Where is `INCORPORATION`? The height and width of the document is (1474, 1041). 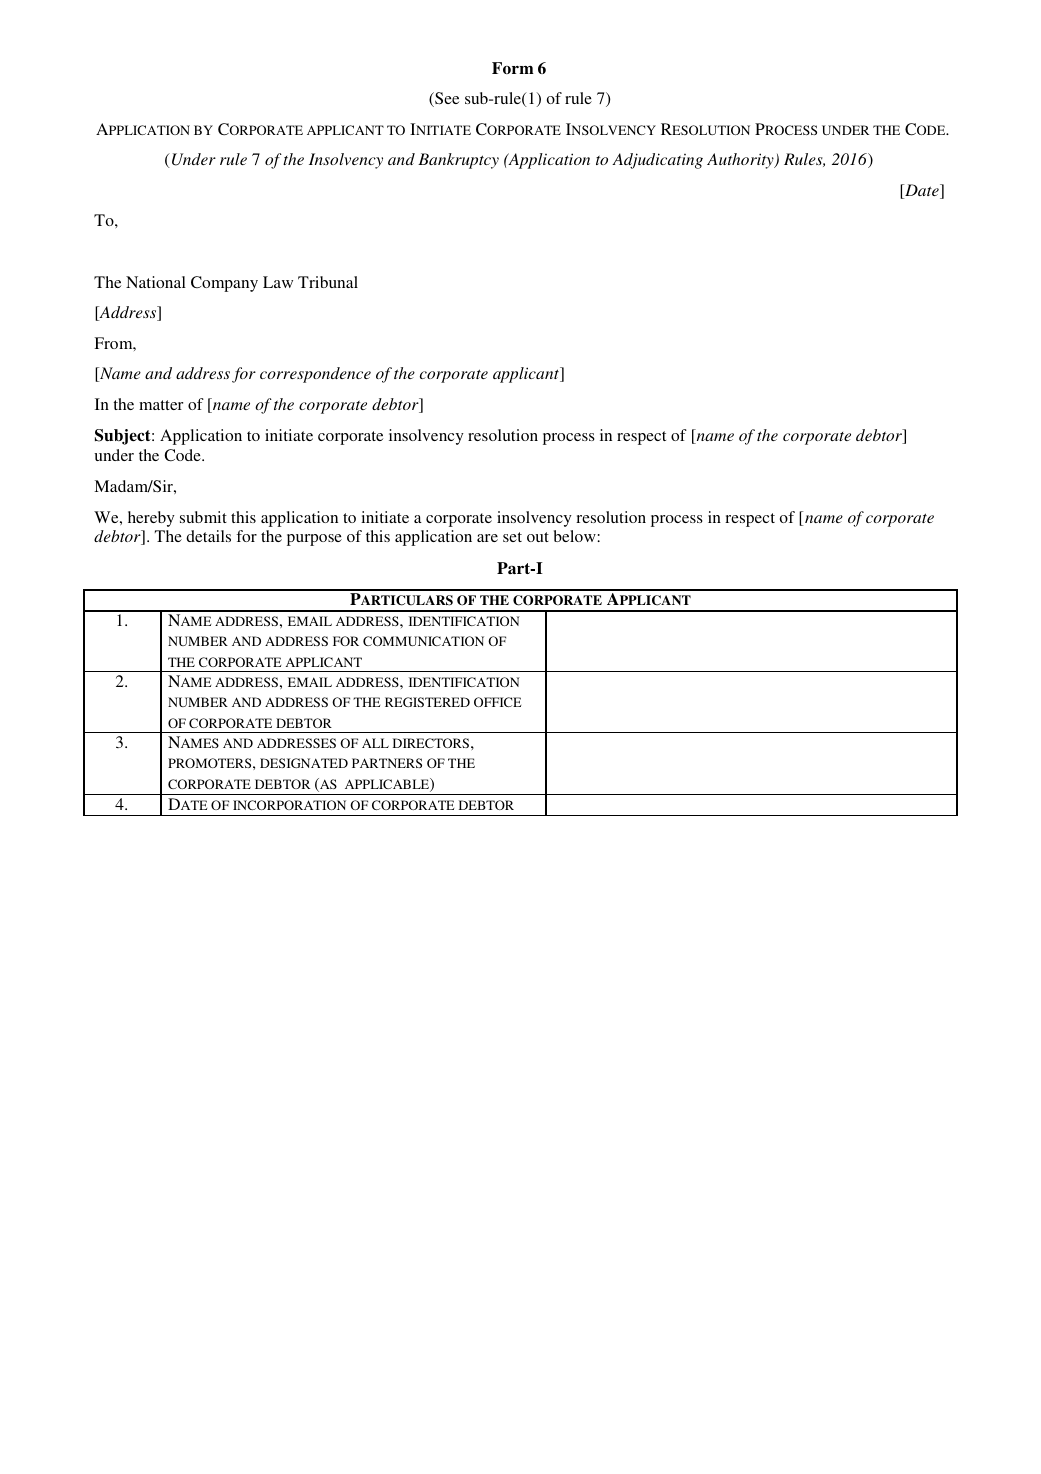
INCORPORATION is located at coordinates (289, 805).
